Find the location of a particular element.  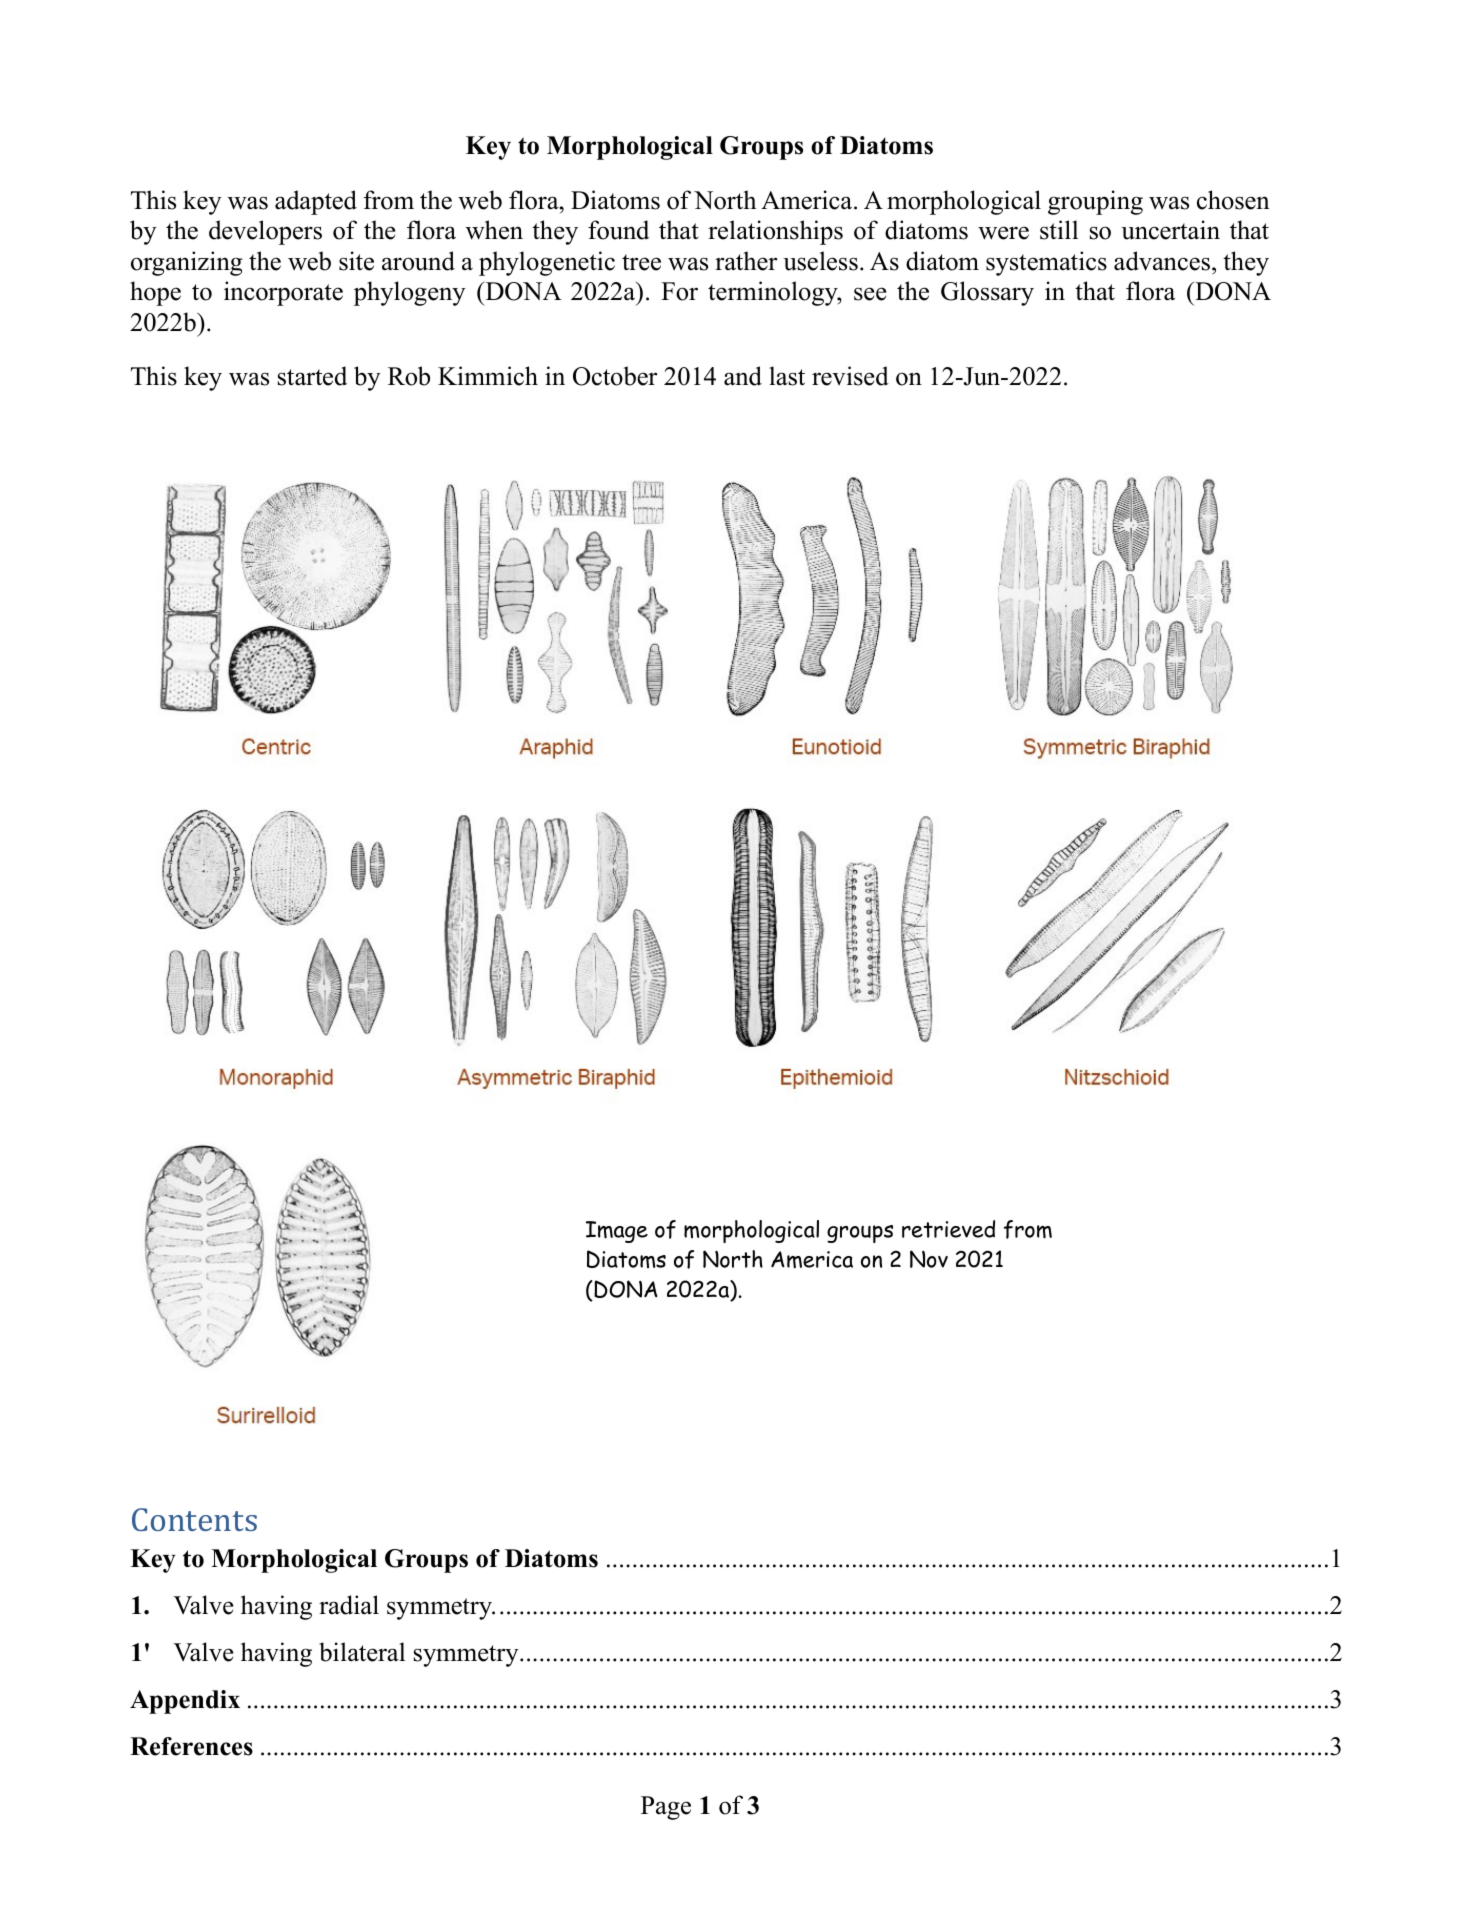

retrieved is located at coordinates (948, 1229).
